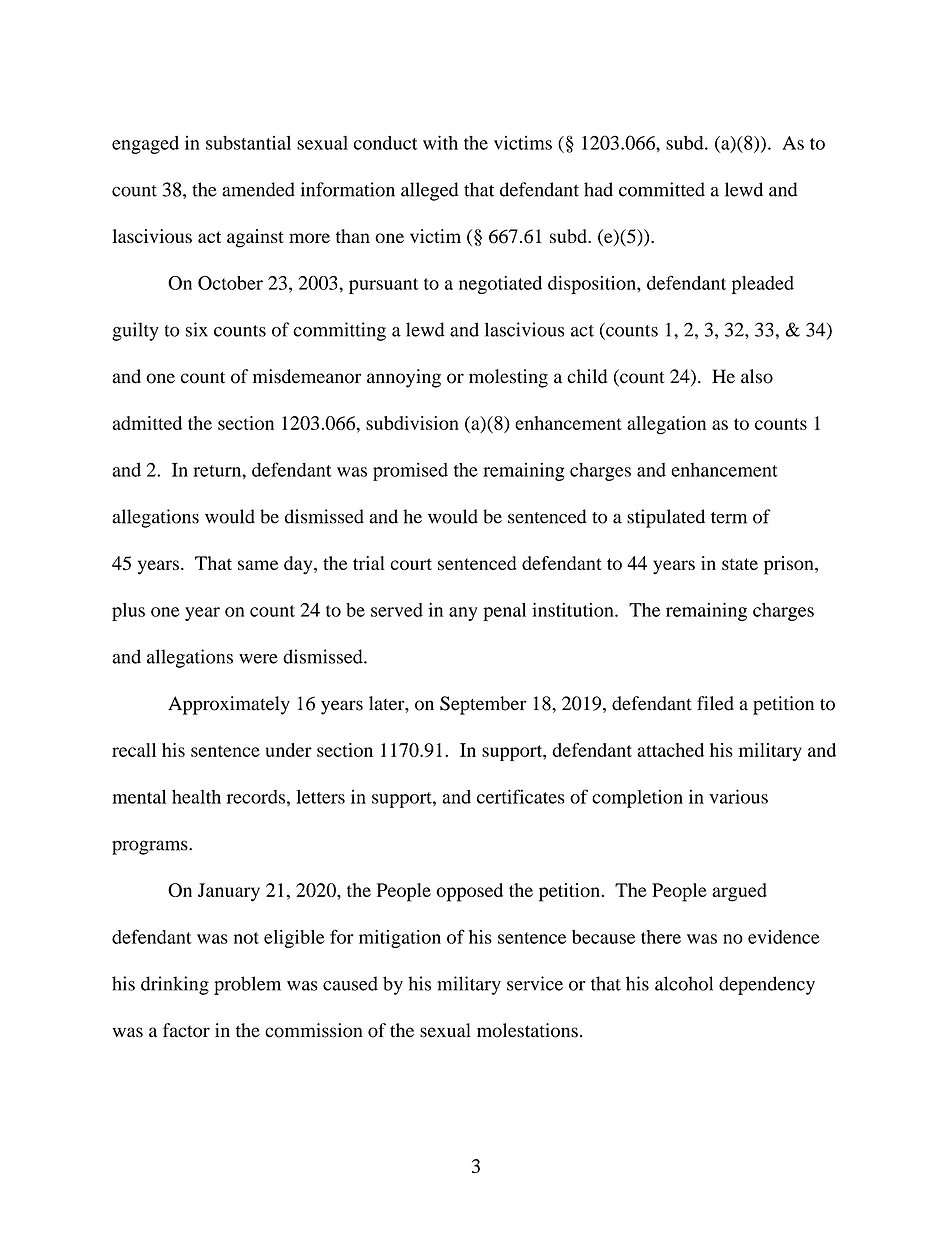 The height and width of the page is (1233, 952). I want to click on service, so click(535, 983).
